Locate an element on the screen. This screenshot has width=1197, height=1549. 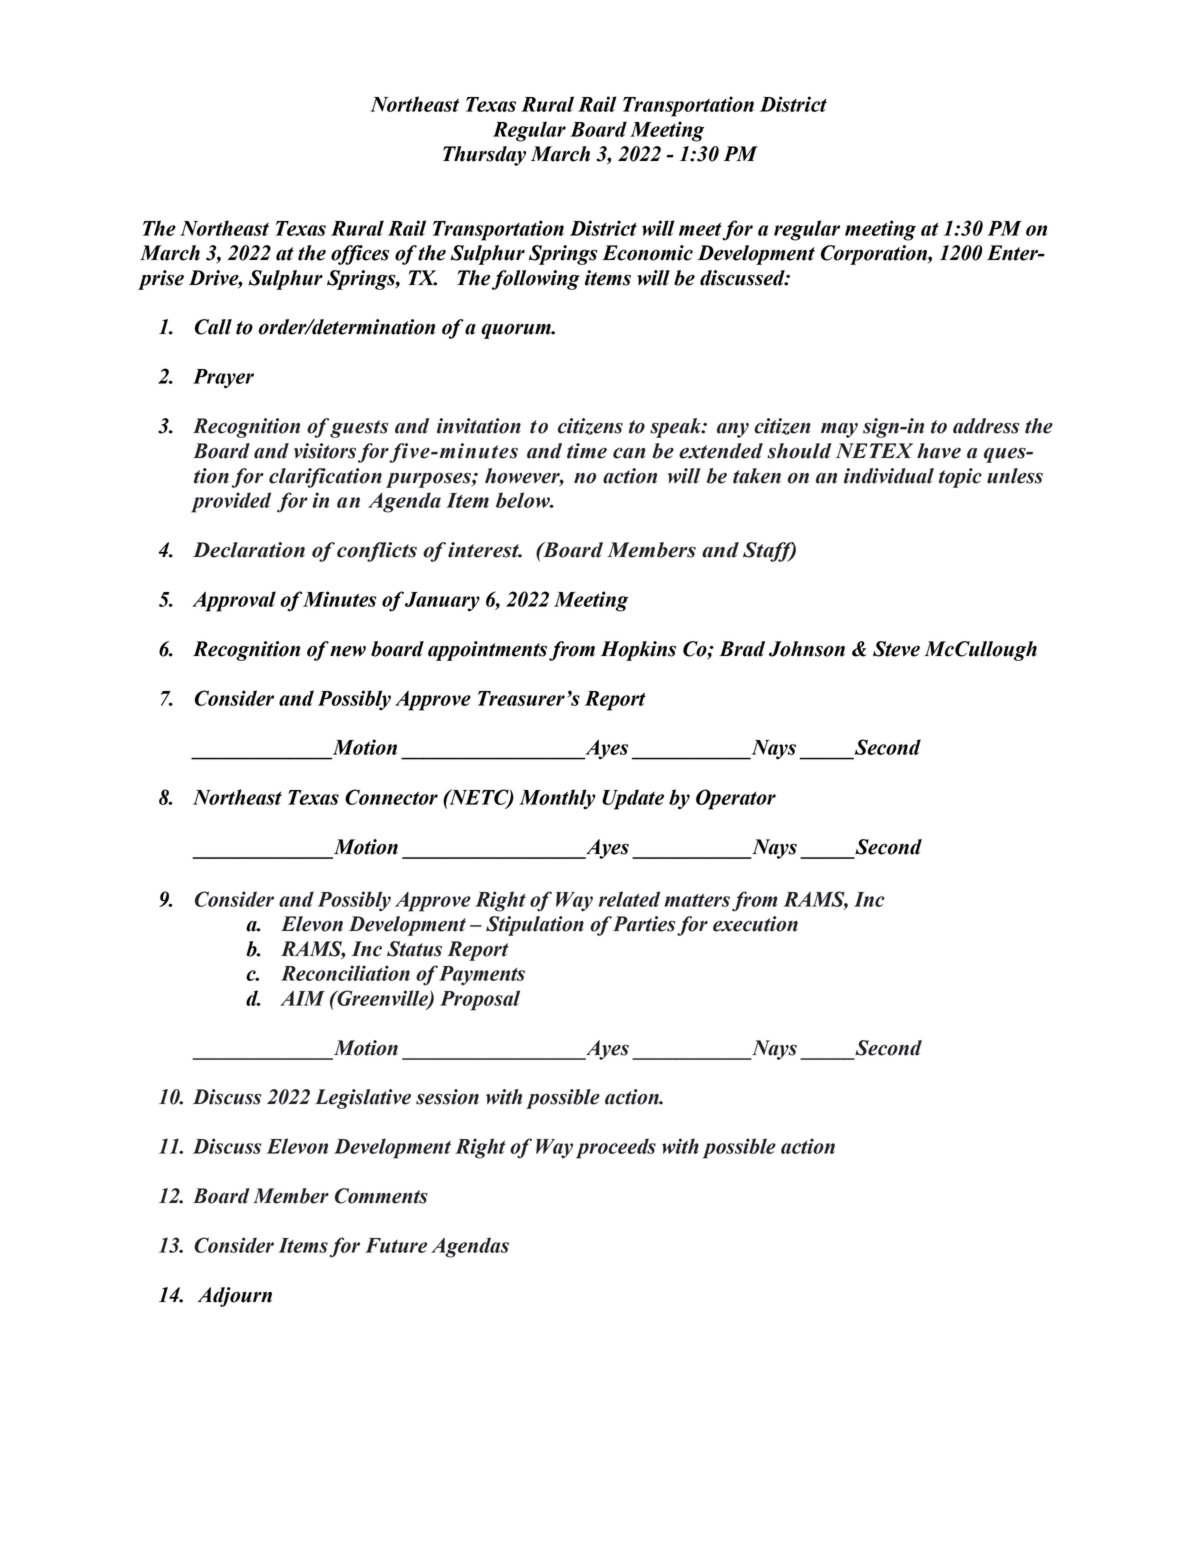
guests is located at coordinates (359, 429).
